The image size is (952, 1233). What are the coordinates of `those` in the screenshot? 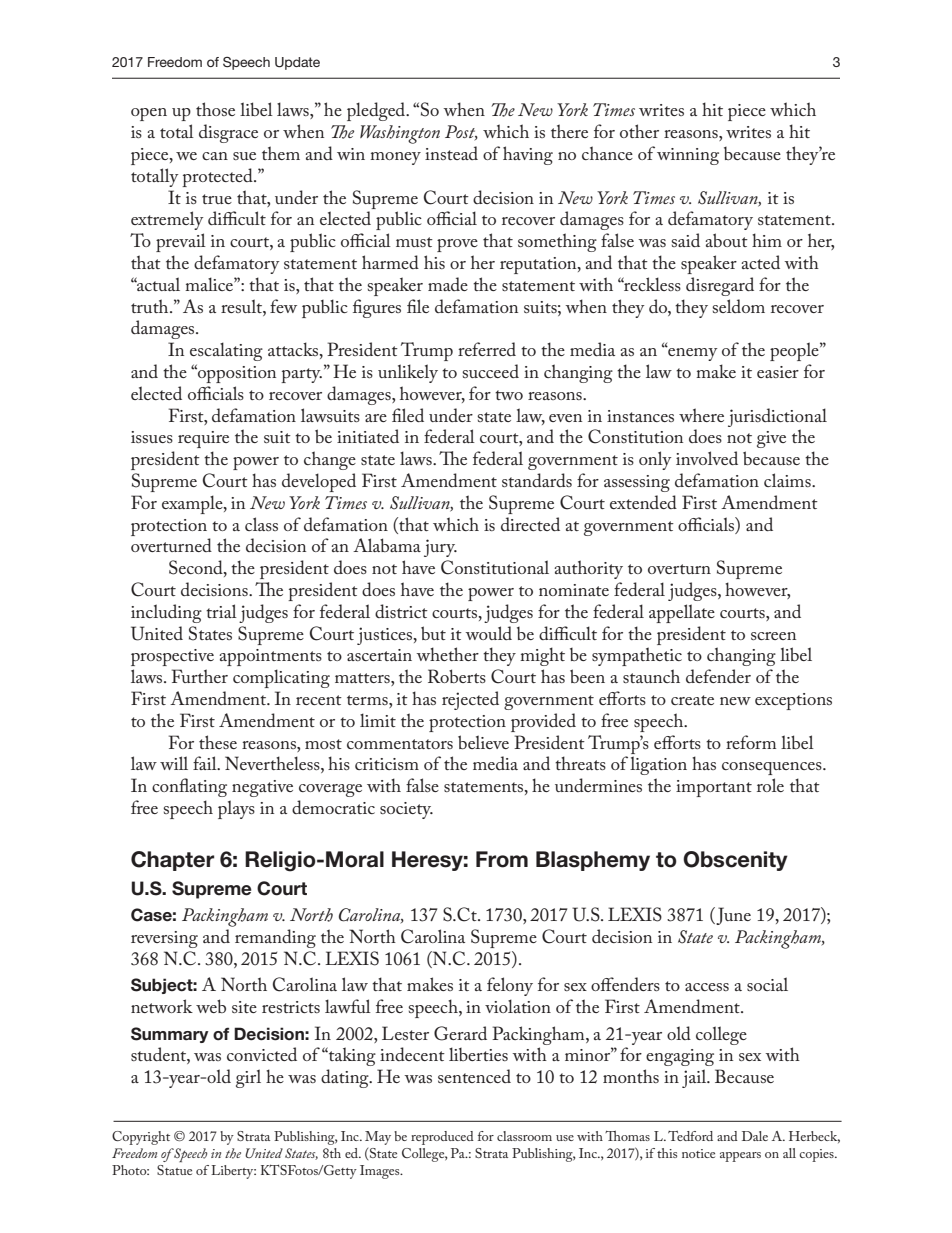 It's located at (215, 109).
